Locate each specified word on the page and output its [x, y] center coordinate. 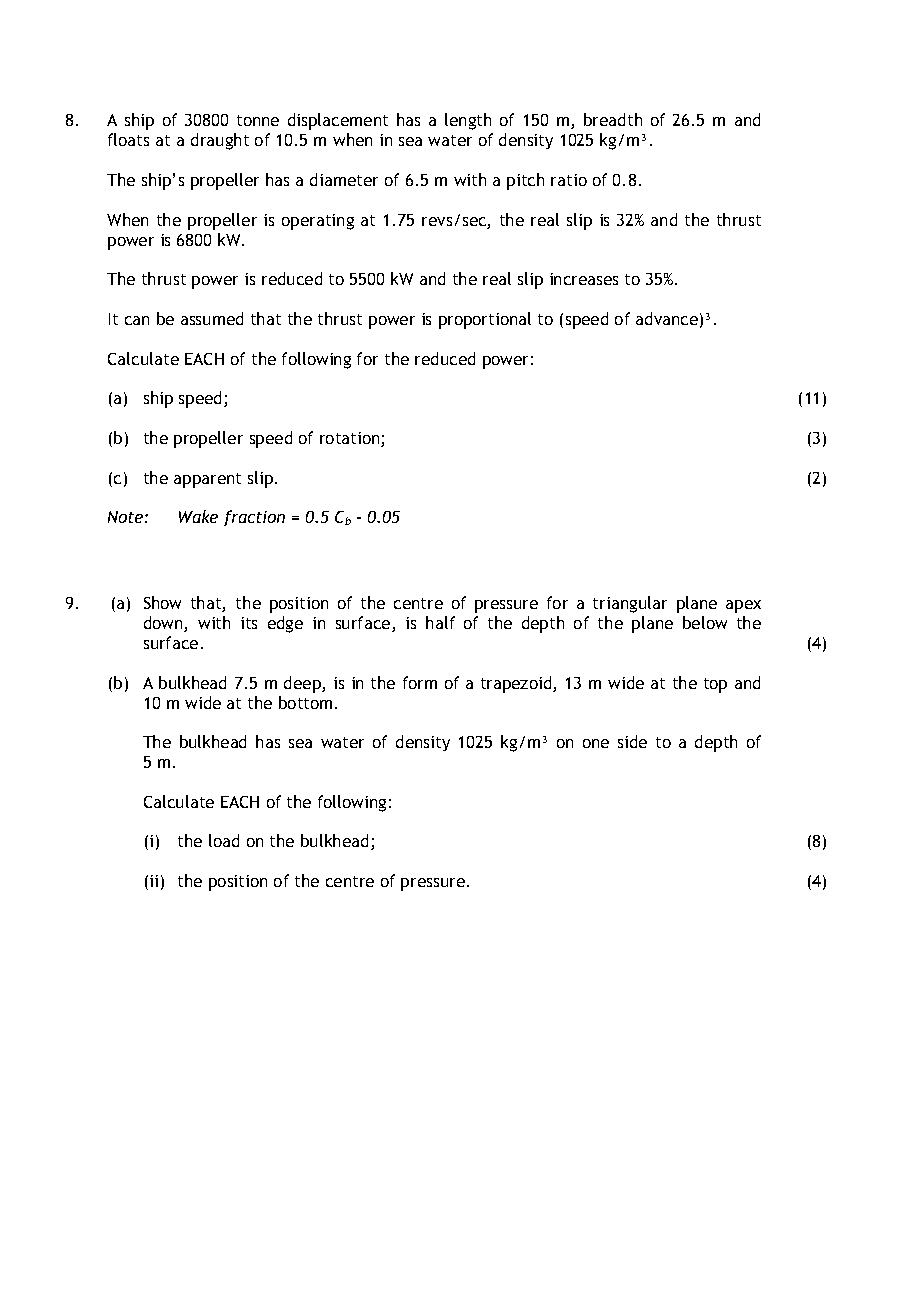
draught [220, 141]
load [224, 840]
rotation [351, 439]
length [468, 121]
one [596, 743]
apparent [207, 480]
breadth [613, 119]
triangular [630, 604]
